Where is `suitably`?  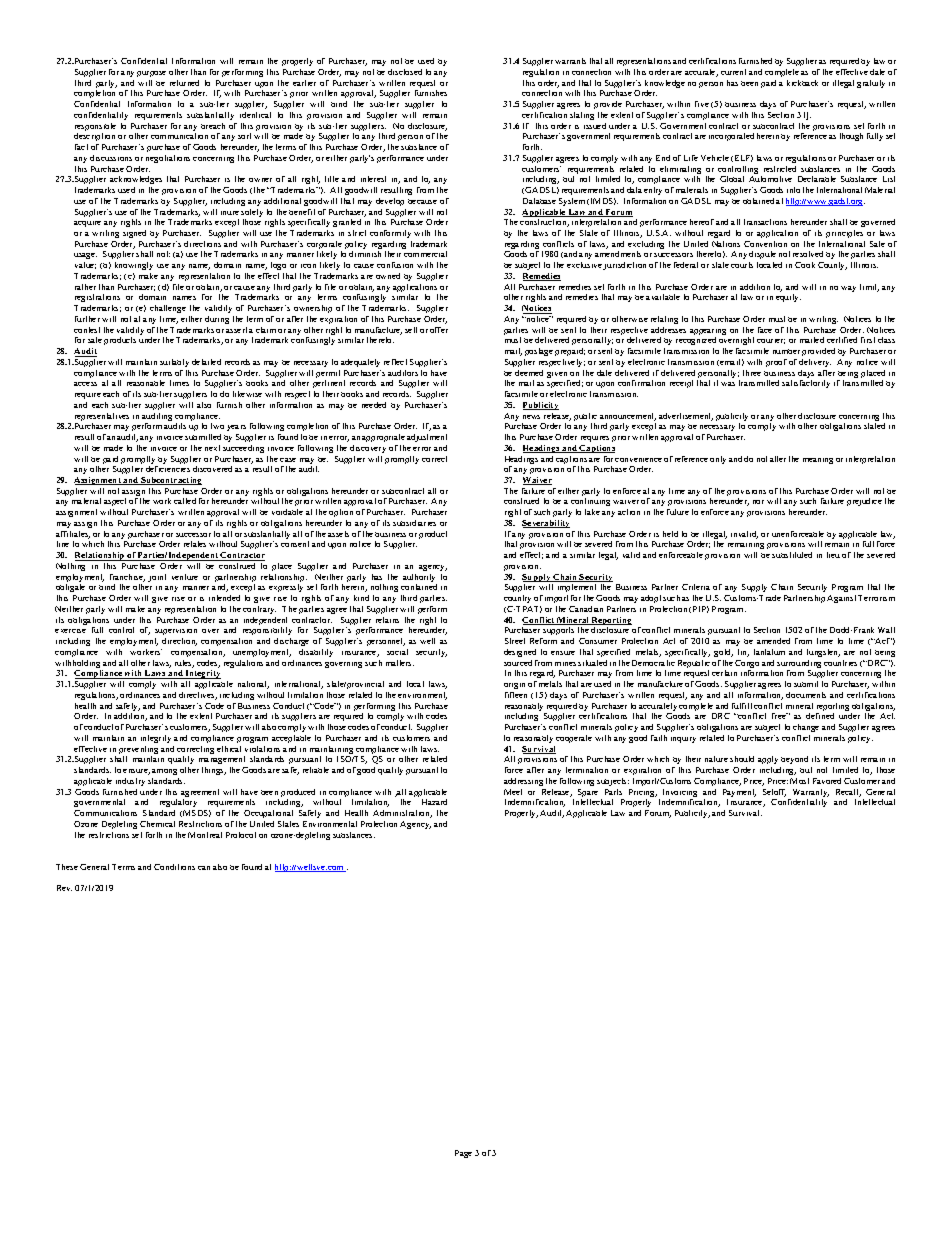
suitably is located at coordinates (174, 363).
